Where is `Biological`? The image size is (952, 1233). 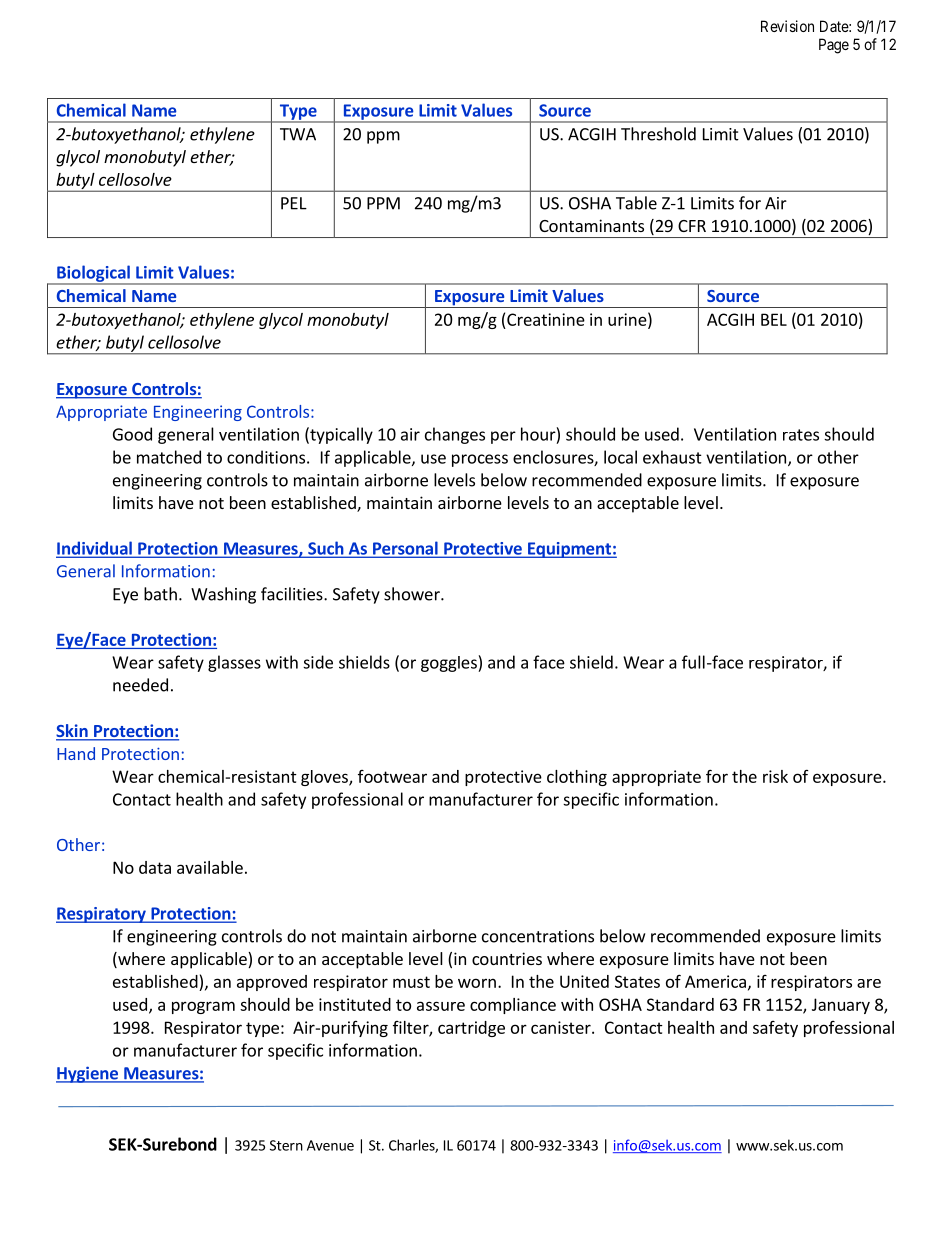
Biological is located at coordinates (93, 274).
